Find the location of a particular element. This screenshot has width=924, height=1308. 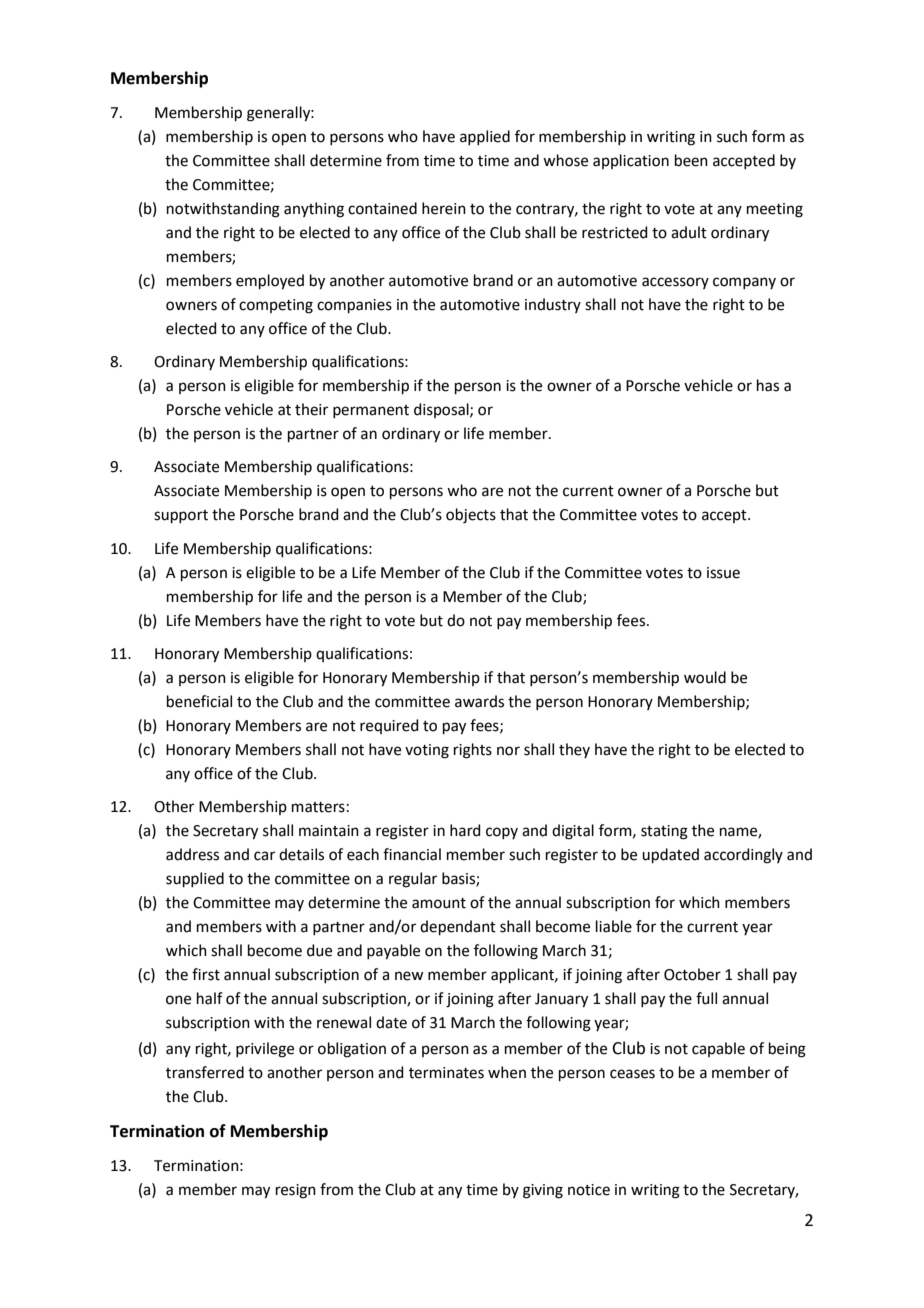

beneficial is located at coordinates (199, 701).
